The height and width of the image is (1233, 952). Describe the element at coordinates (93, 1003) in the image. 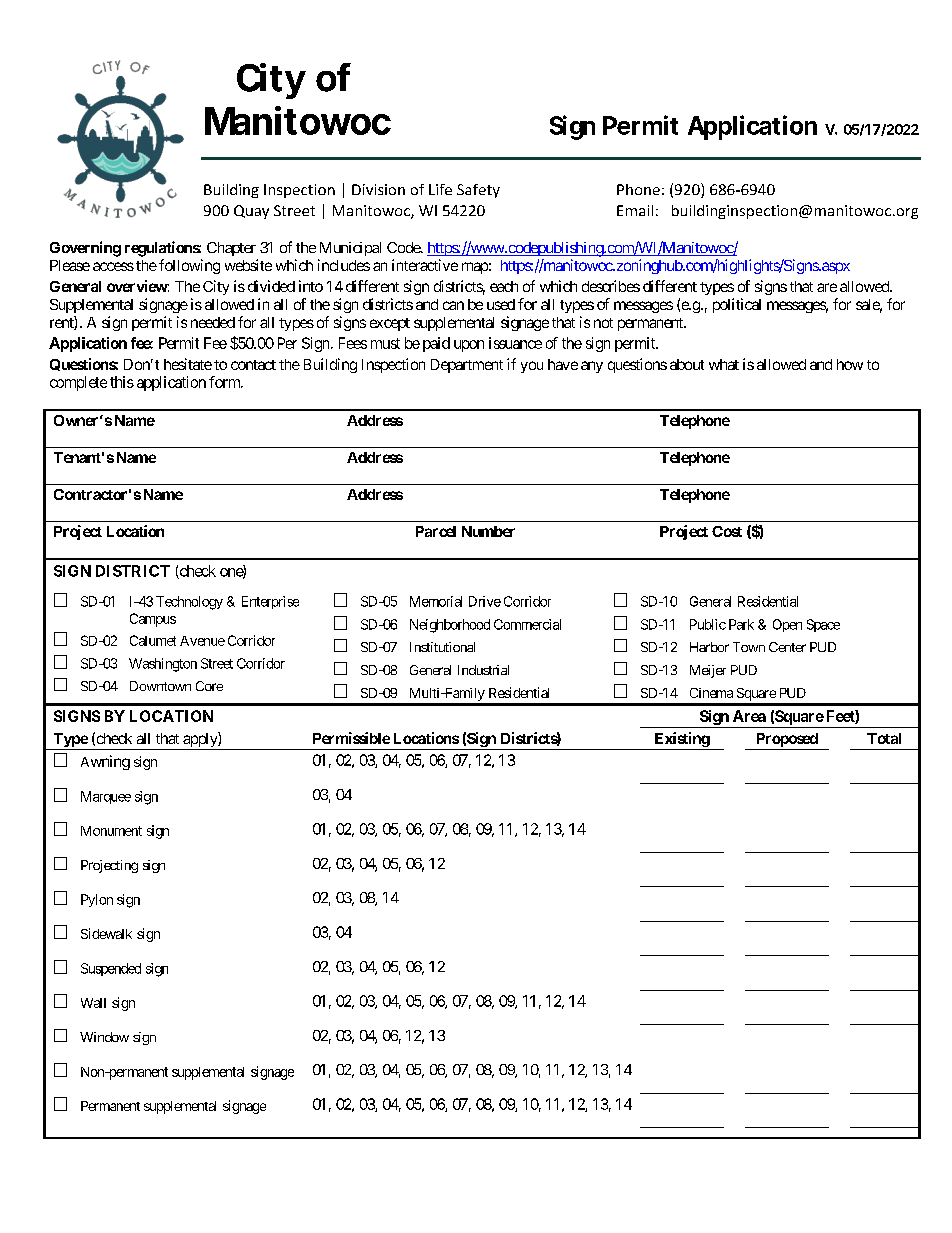

I see `Wall` at that location.
